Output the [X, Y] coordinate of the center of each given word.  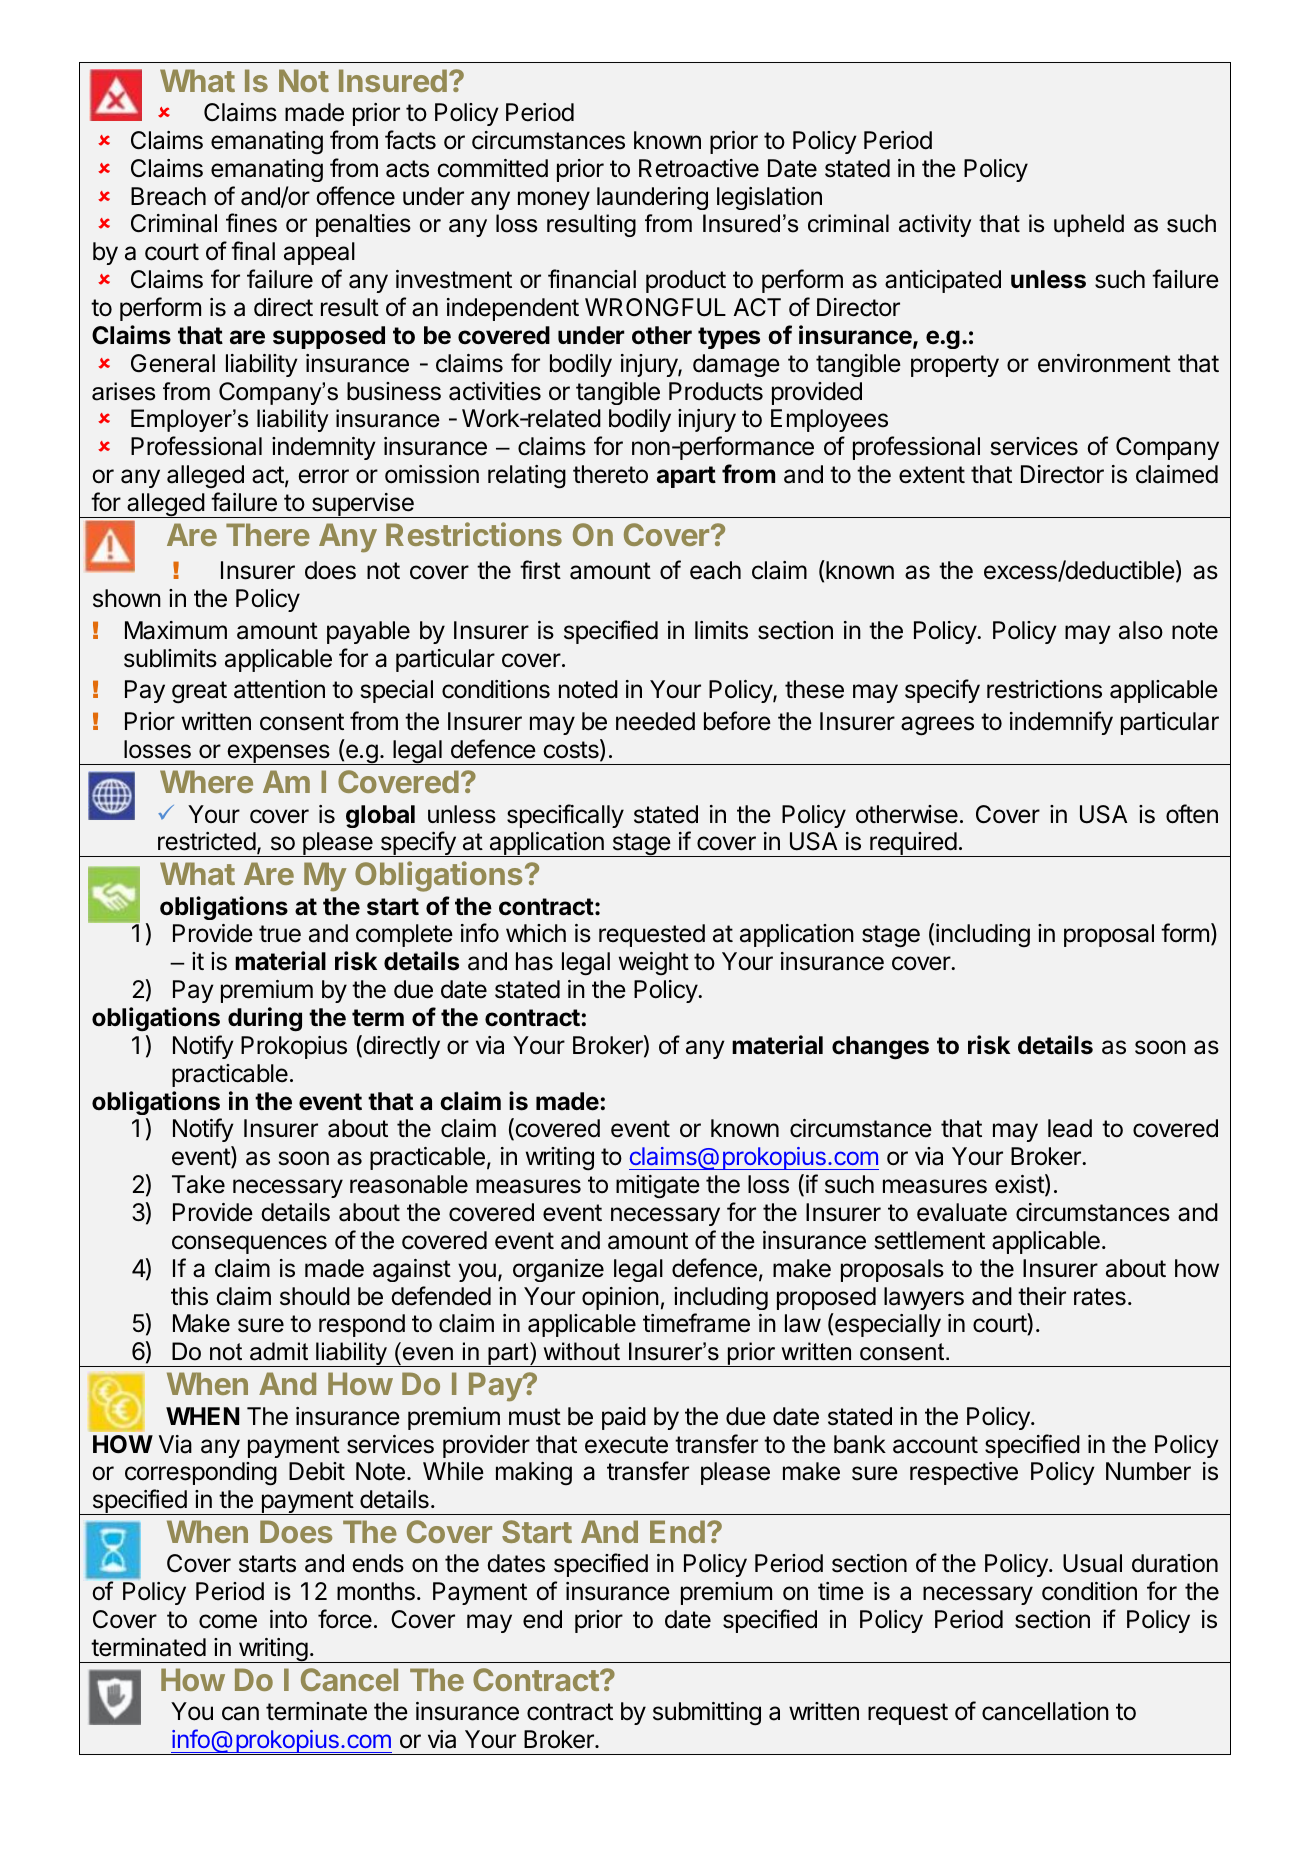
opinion [620, 1298]
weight [654, 963]
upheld [1089, 225]
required [913, 844]
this [189, 1296]
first [540, 570]
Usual [1092, 1563]
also [1141, 630]
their [1042, 1296]
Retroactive [699, 168]
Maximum [176, 630]
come [228, 1621]
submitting [707, 1714]
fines [251, 223]
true [280, 934]
